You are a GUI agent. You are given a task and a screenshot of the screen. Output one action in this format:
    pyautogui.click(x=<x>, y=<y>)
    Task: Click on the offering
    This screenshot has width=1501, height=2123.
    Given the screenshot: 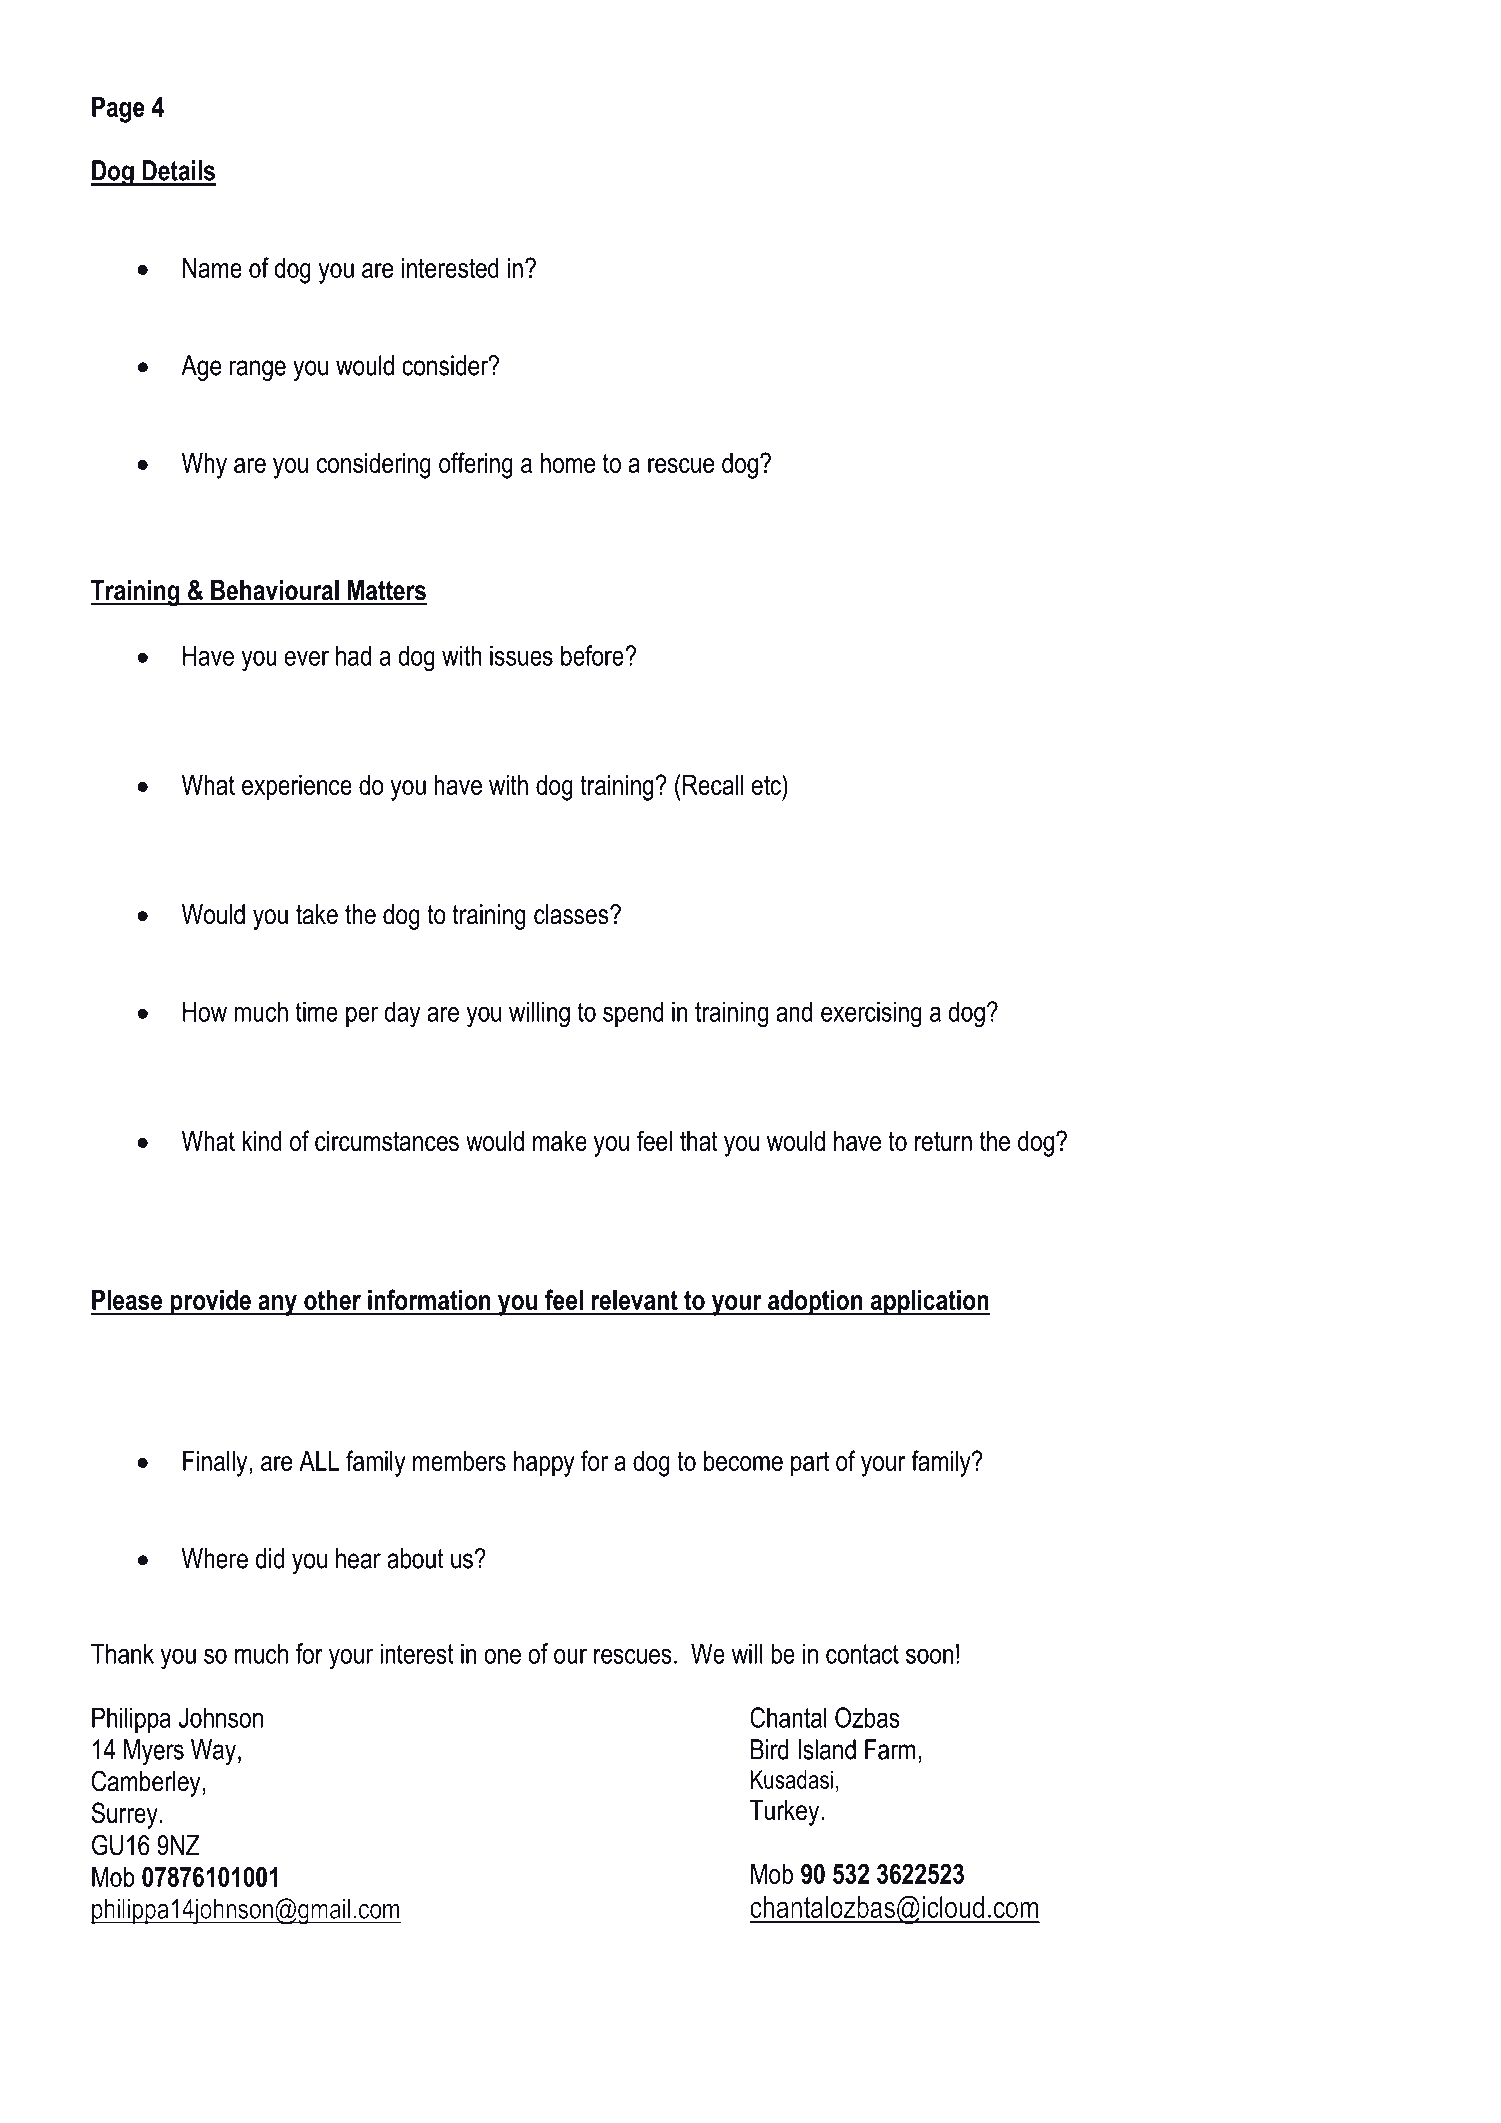 What is the action you would take?
    pyautogui.click(x=476, y=465)
